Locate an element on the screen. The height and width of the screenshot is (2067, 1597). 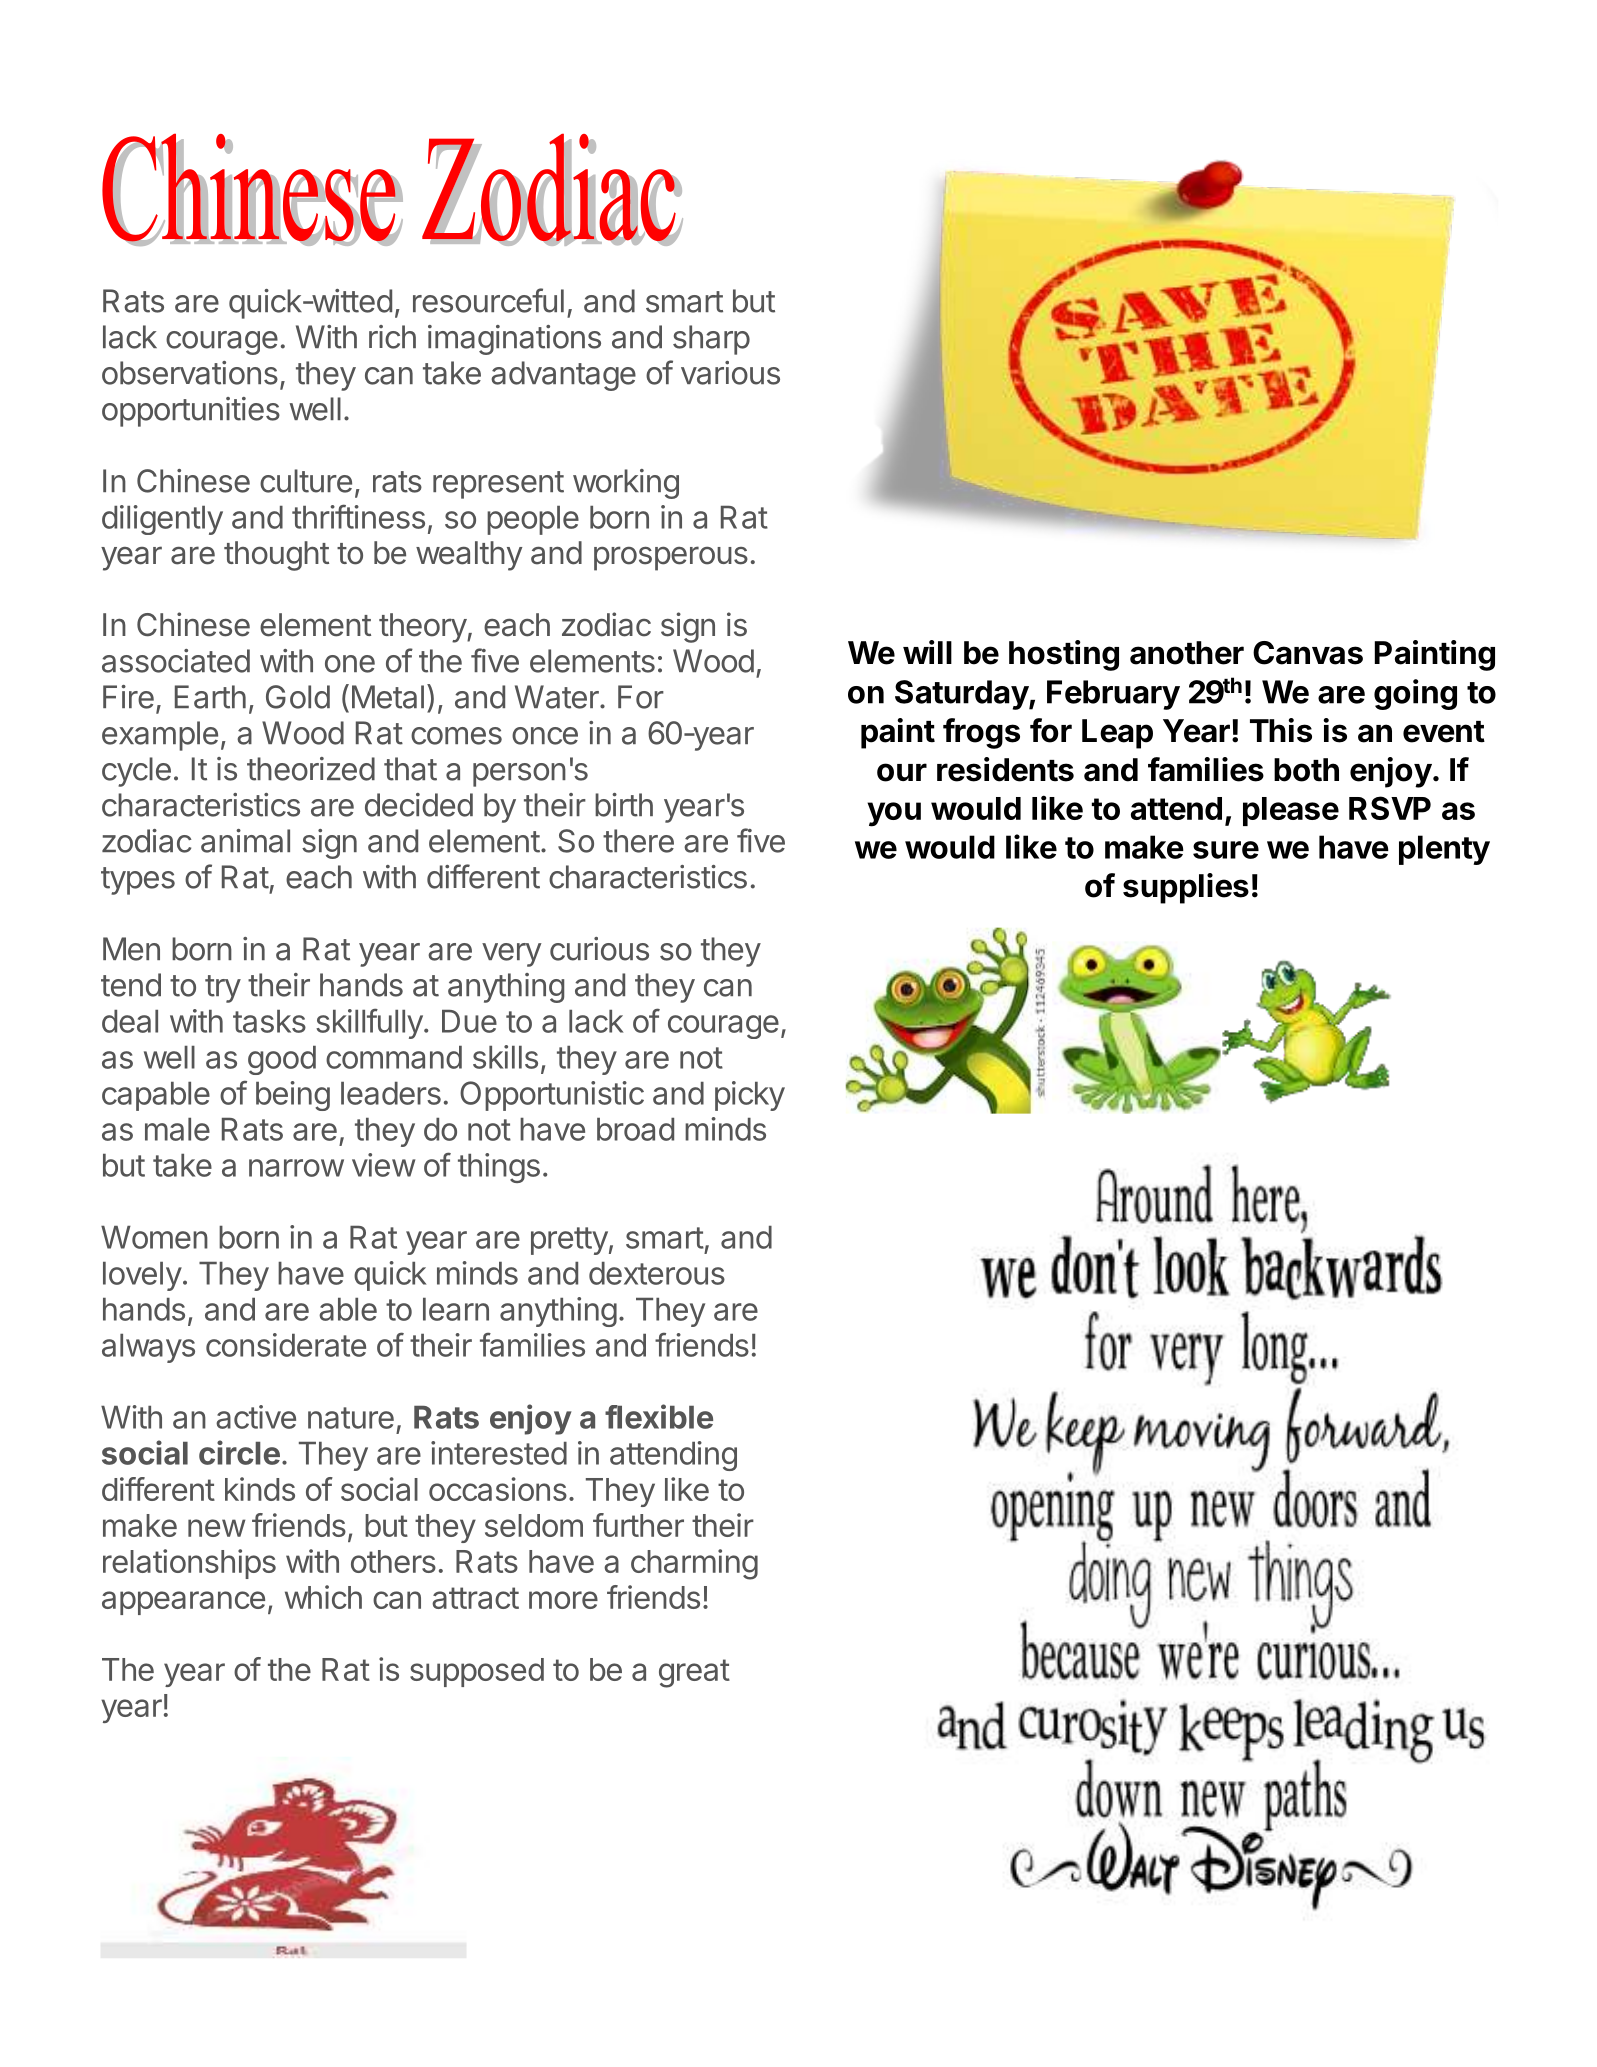
various is located at coordinates (730, 373).
